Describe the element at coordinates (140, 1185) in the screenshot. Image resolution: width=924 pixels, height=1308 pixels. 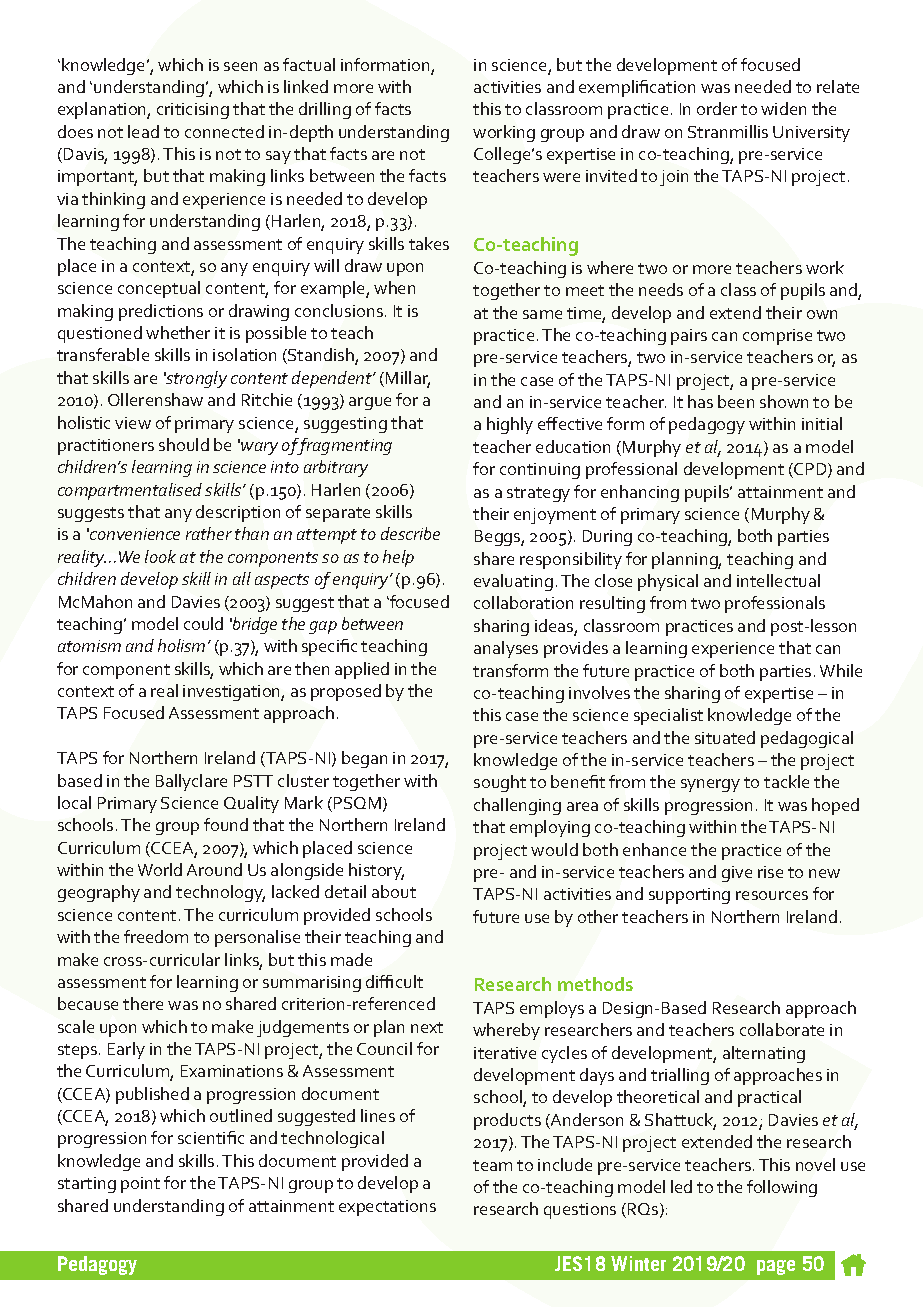
I see `point` at that location.
